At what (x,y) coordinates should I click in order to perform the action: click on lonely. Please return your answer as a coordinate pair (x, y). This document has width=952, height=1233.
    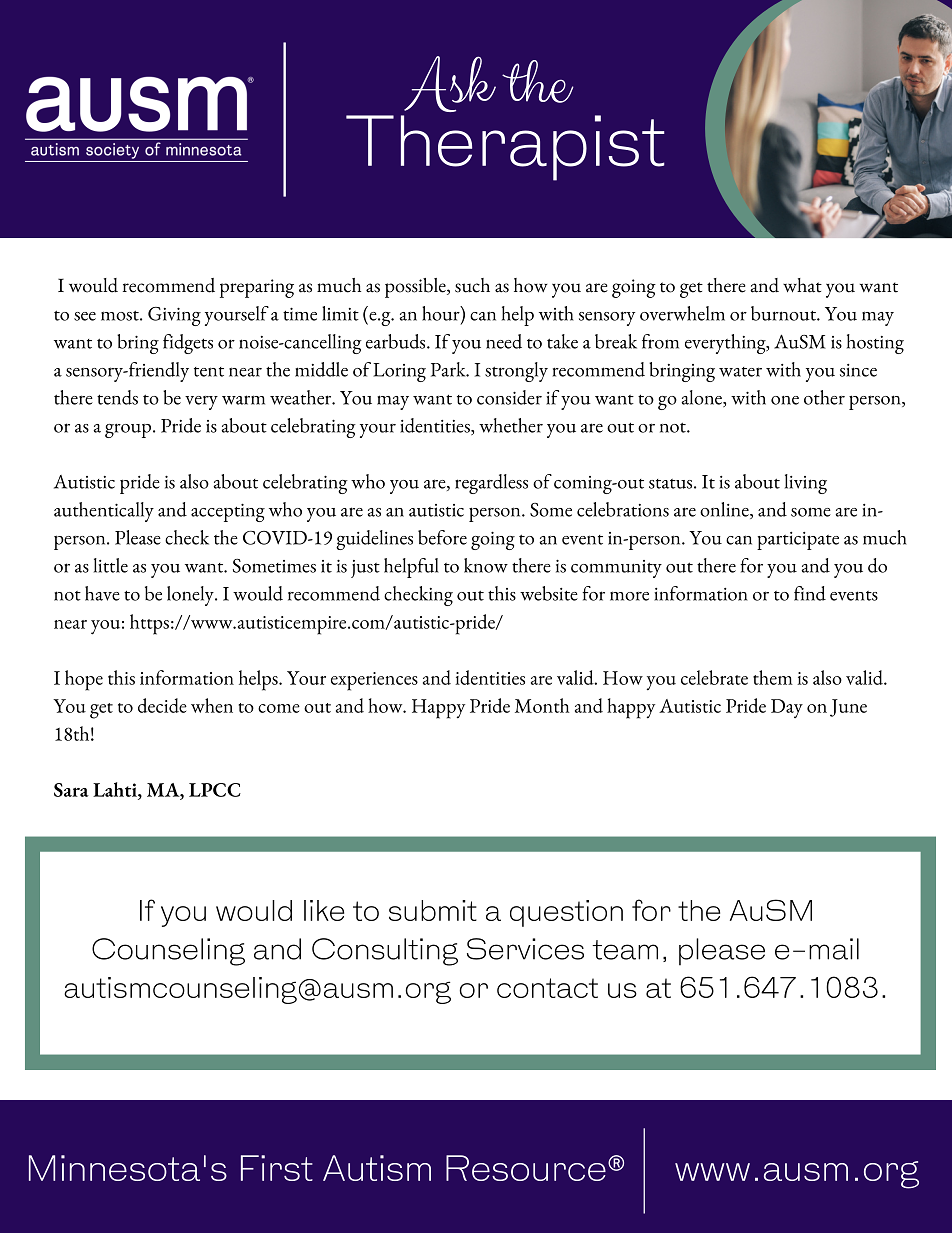
    Looking at the image, I should click on (191, 596).
